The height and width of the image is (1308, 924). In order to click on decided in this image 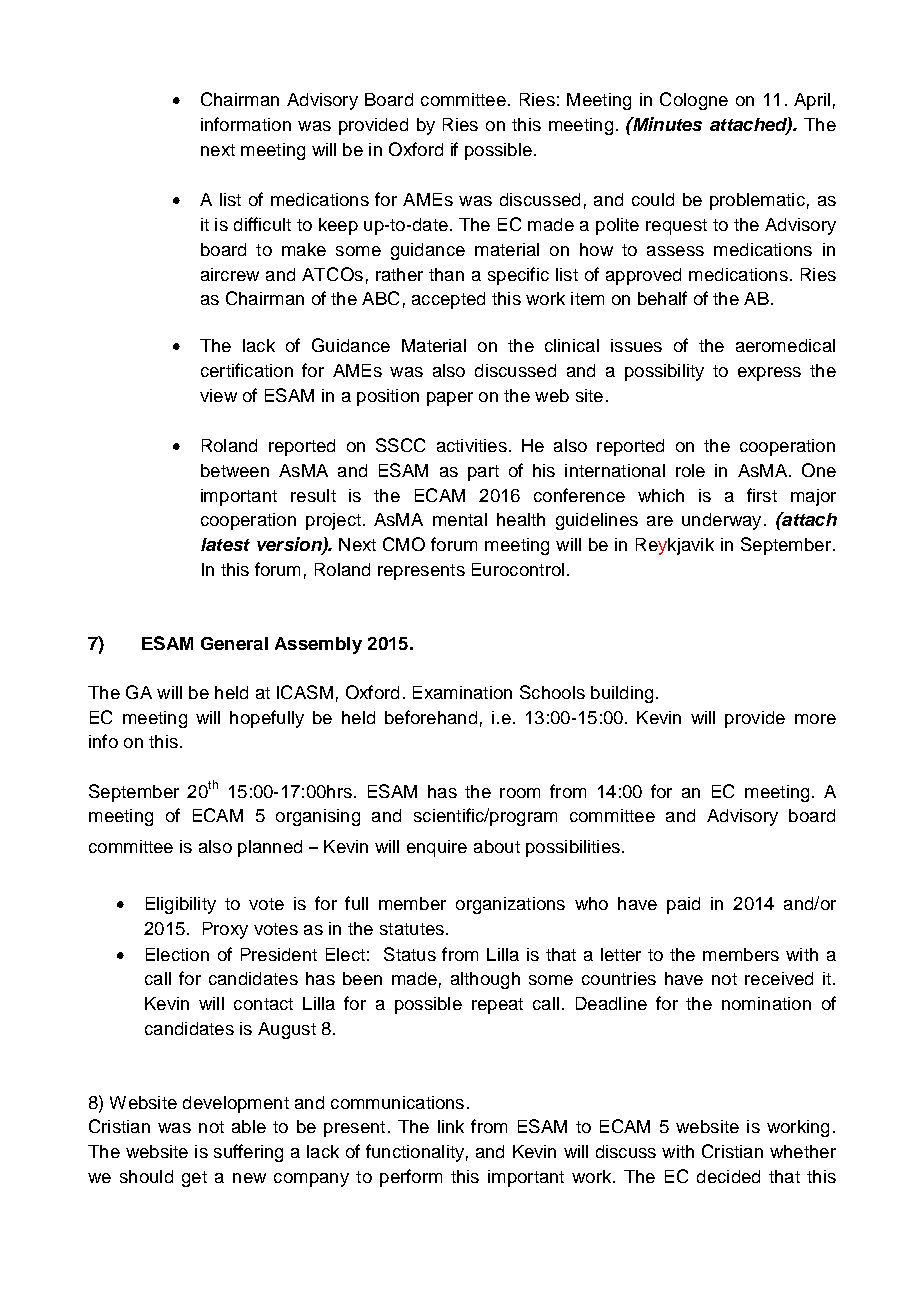, I will do `click(728, 1176)`.
